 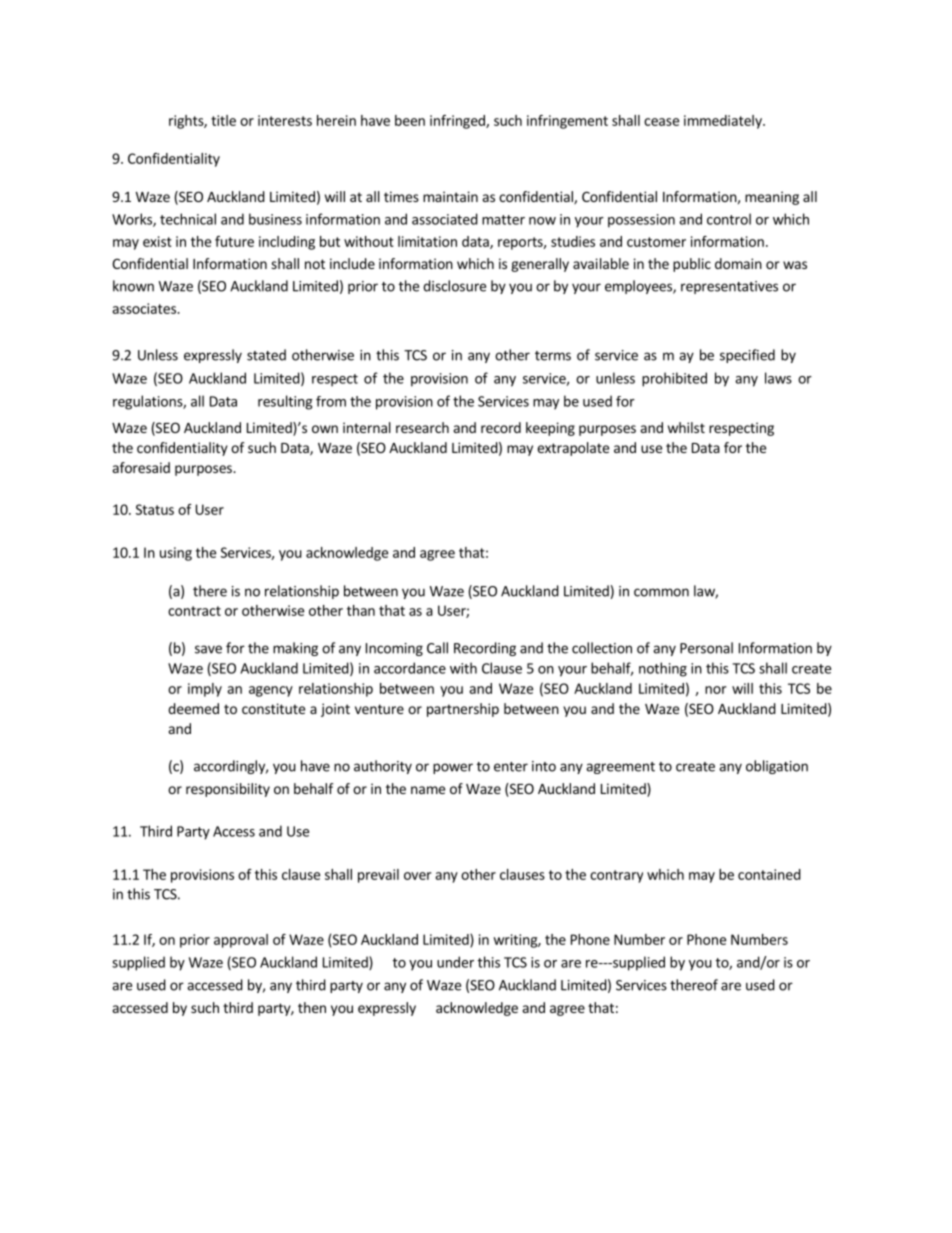 I want to click on title, so click(x=223, y=120).
